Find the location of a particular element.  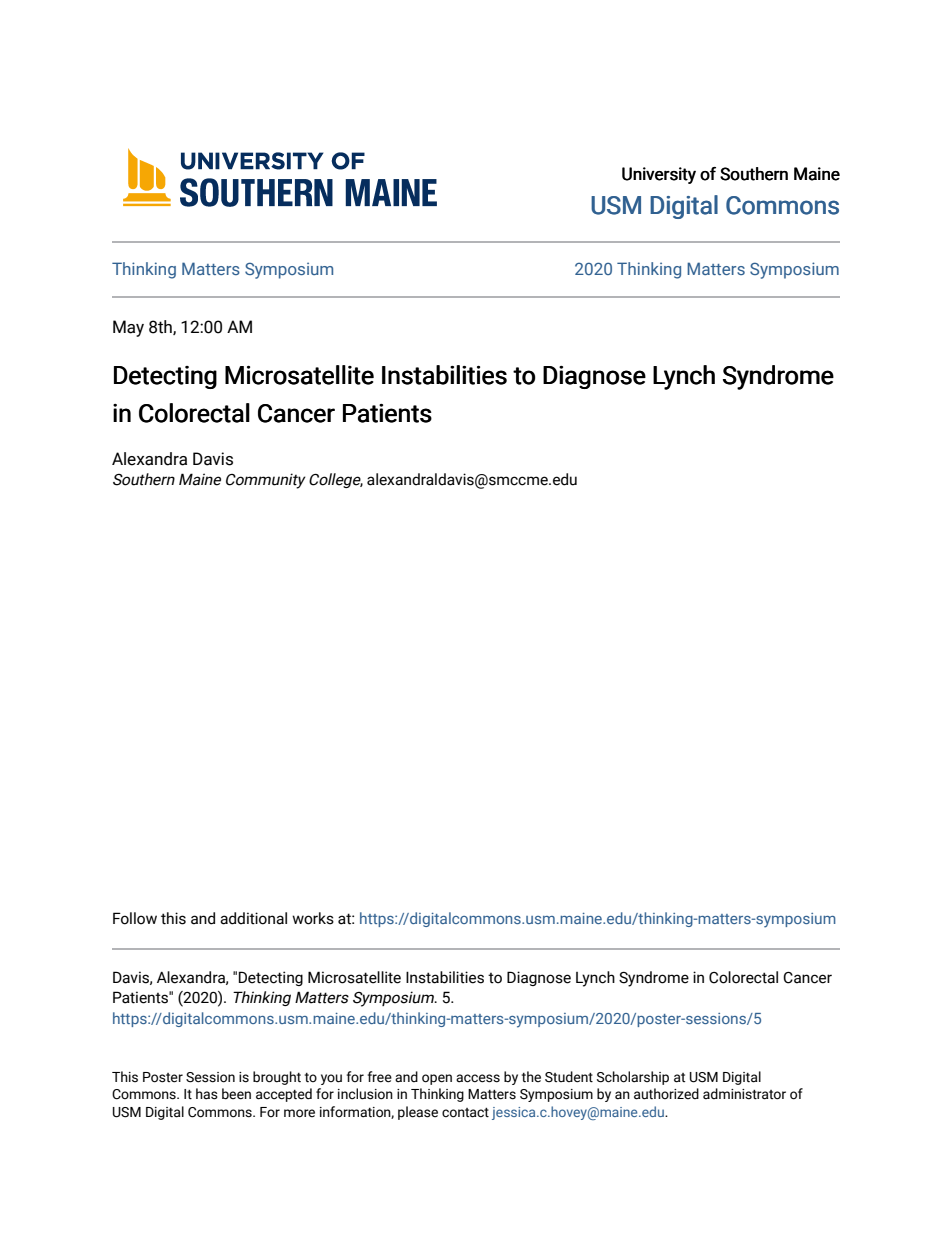

works is located at coordinates (313, 918).
